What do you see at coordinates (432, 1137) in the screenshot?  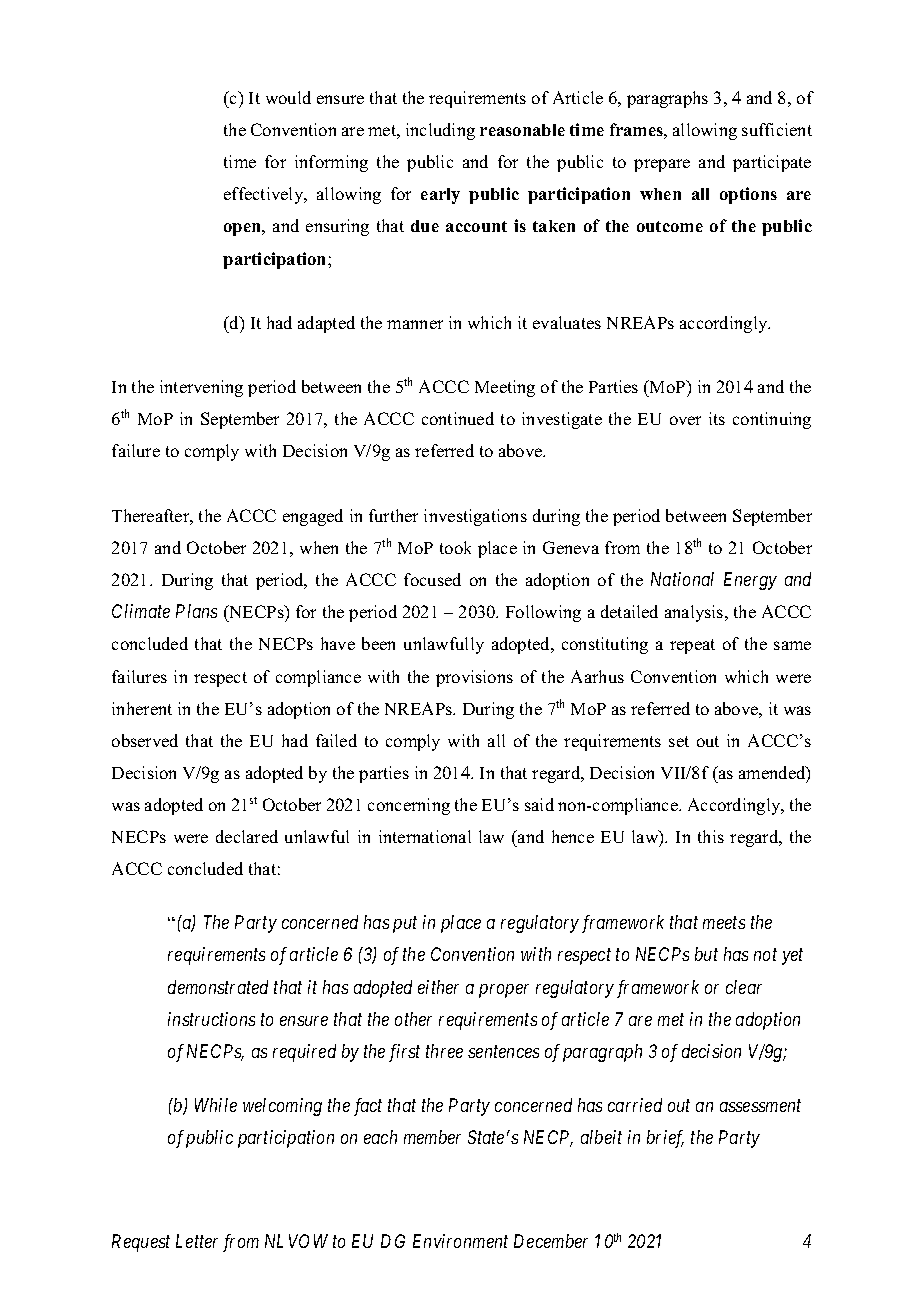 I see `member` at bounding box center [432, 1137].
